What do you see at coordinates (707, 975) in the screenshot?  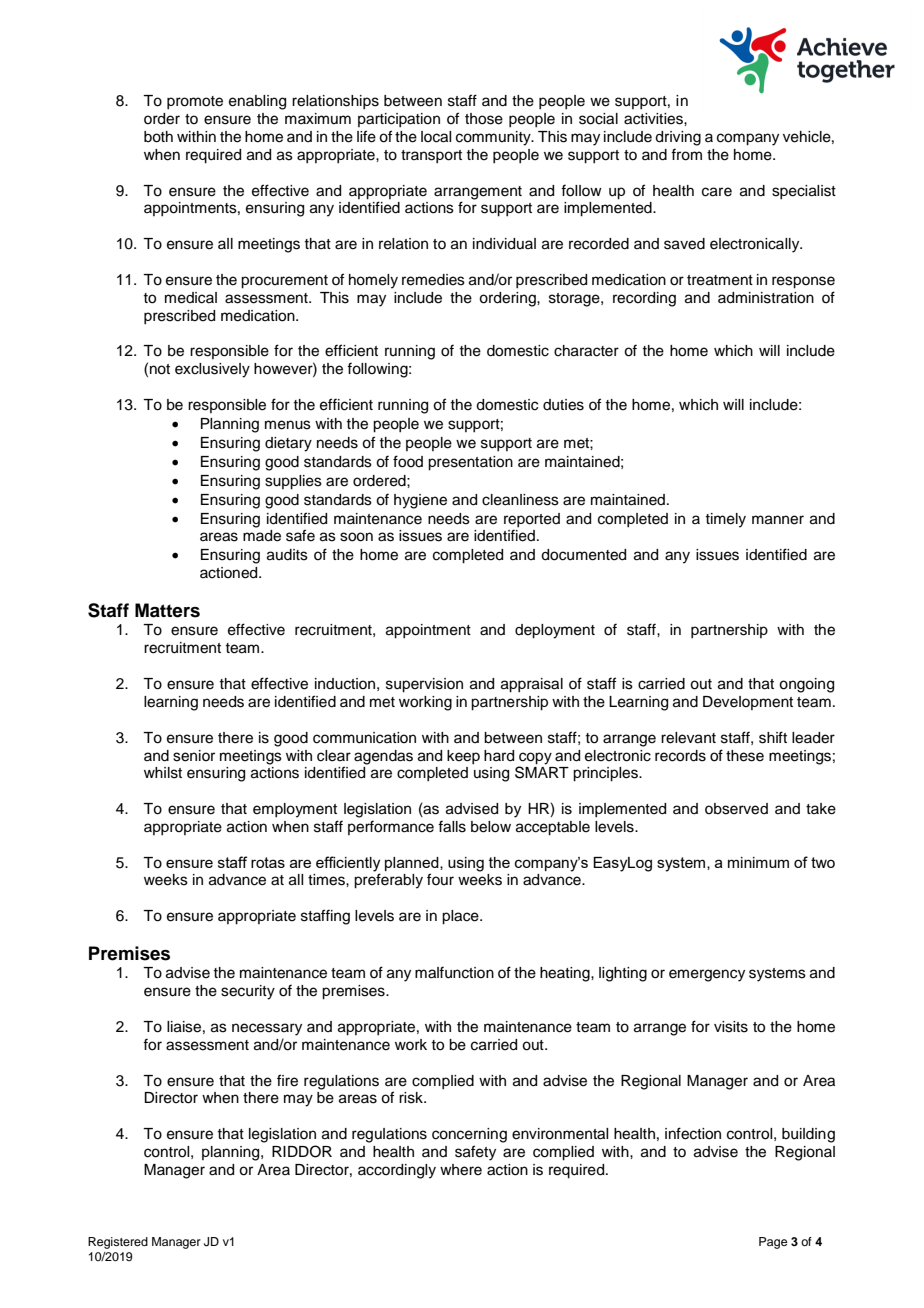 I see `emergency` at bounding box center [707, 975].
